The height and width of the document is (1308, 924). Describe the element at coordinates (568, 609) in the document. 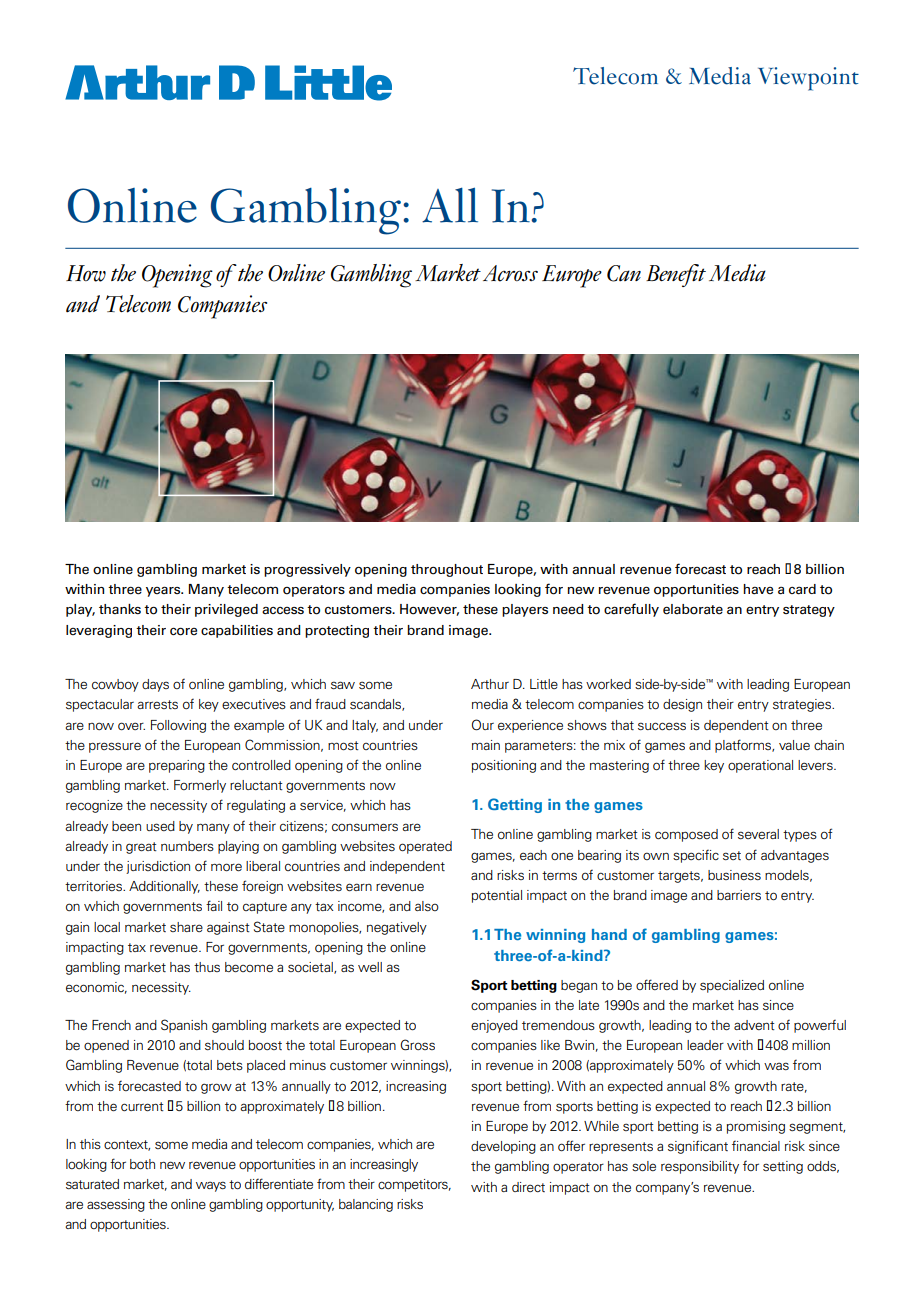

I see `need` at that location.
